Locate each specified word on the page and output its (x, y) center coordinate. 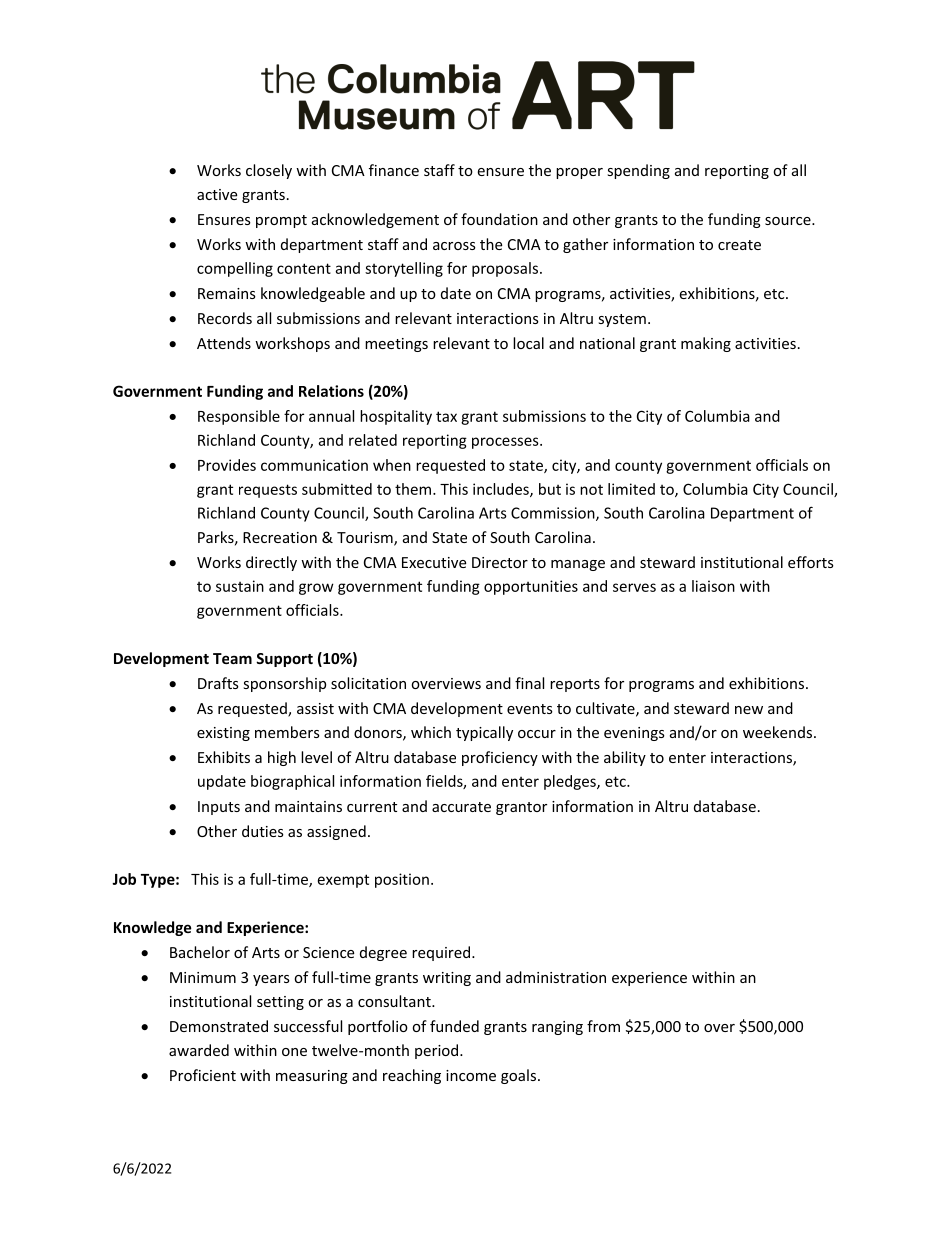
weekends (779, 732)
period (438, 1051)
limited (631, 489)
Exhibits (224, 757)
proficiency (500, 758)
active (217, 194)
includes (502, 490)
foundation (499, 219)
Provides (227, 465)
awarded (199, 1050)
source (789, 221)
